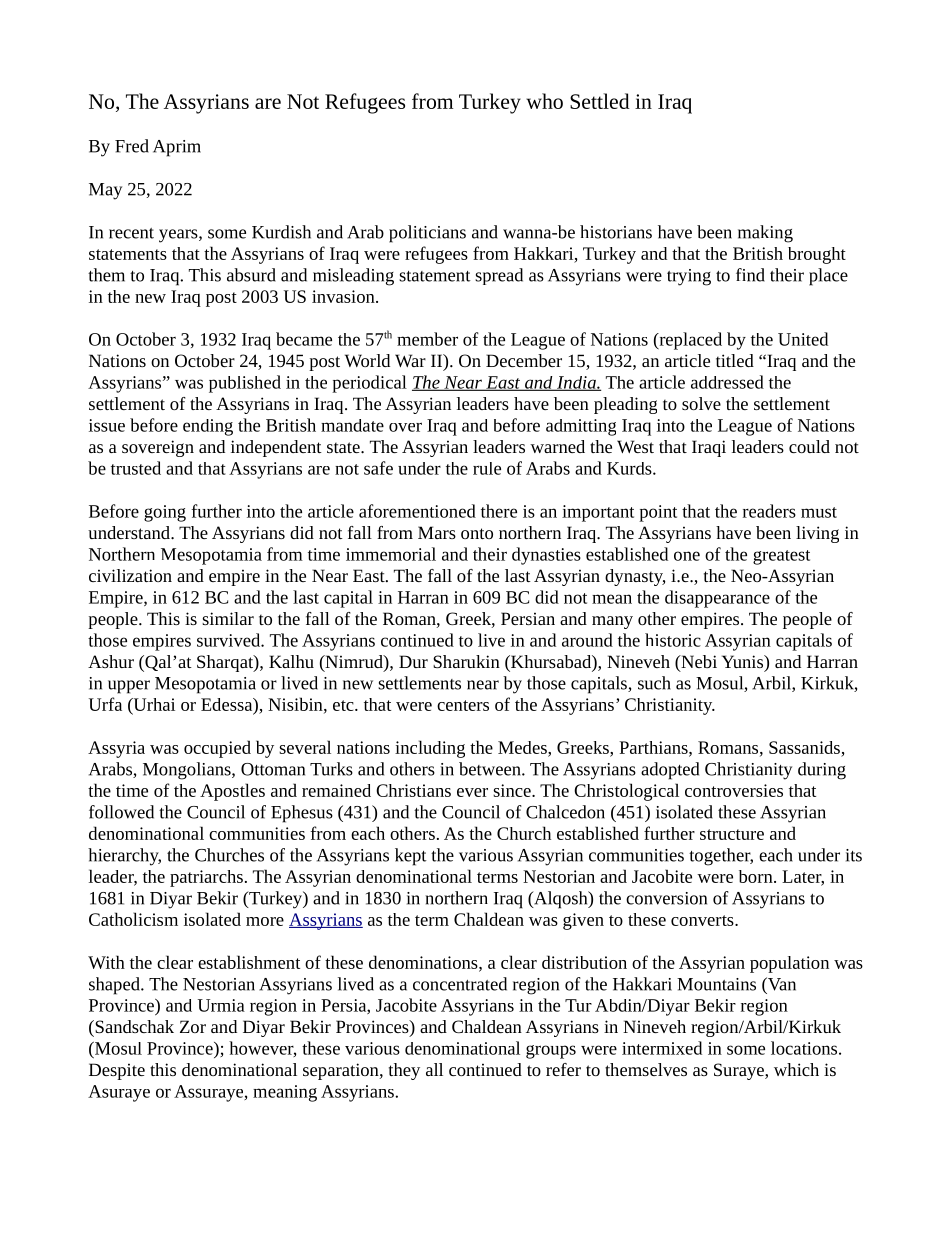  Describe the element at coordinates (193, 1026) in the screenshot. I see `Zor` at that location.
